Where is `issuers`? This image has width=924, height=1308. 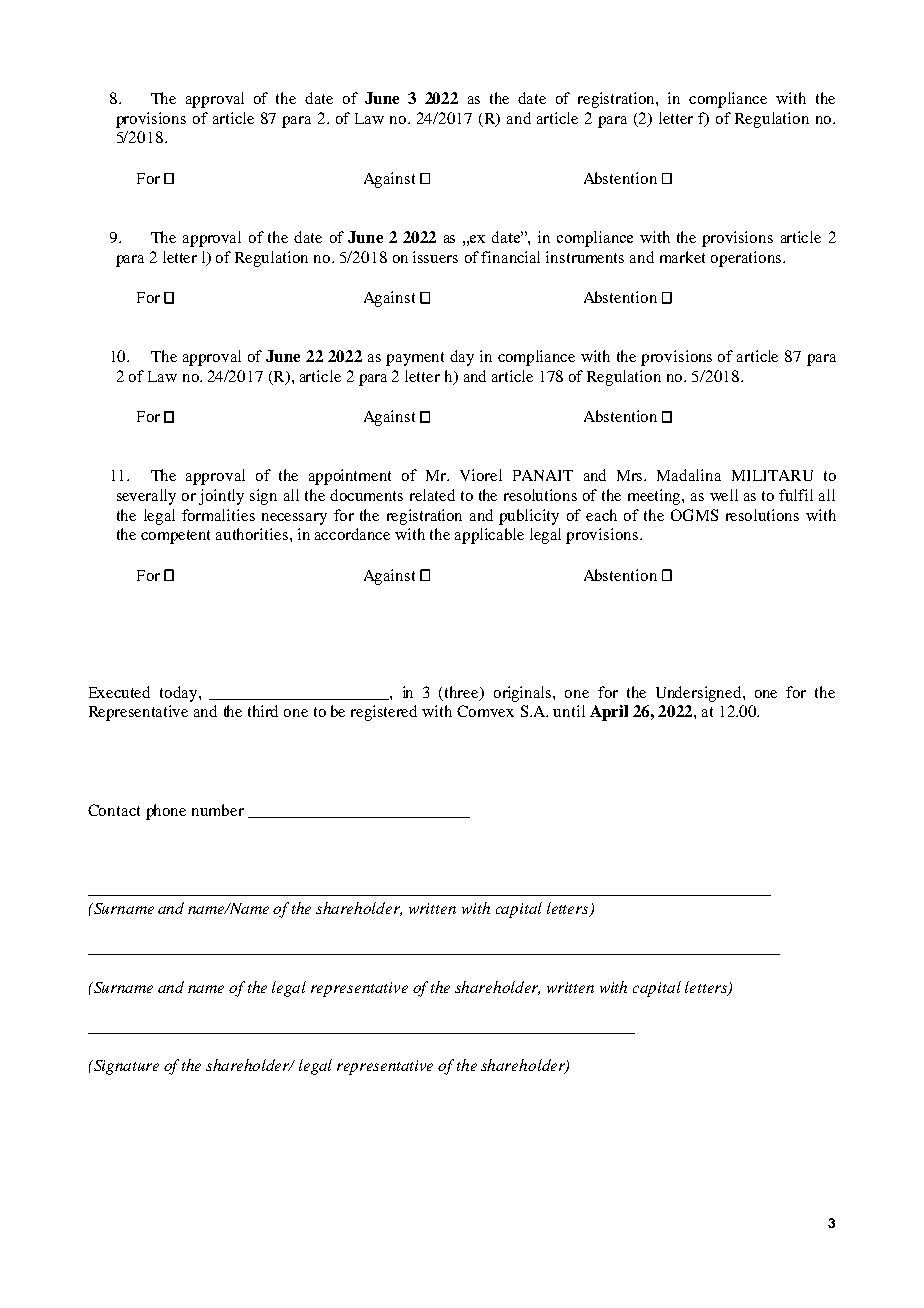
issuers is located at coordinates (435, 257).
